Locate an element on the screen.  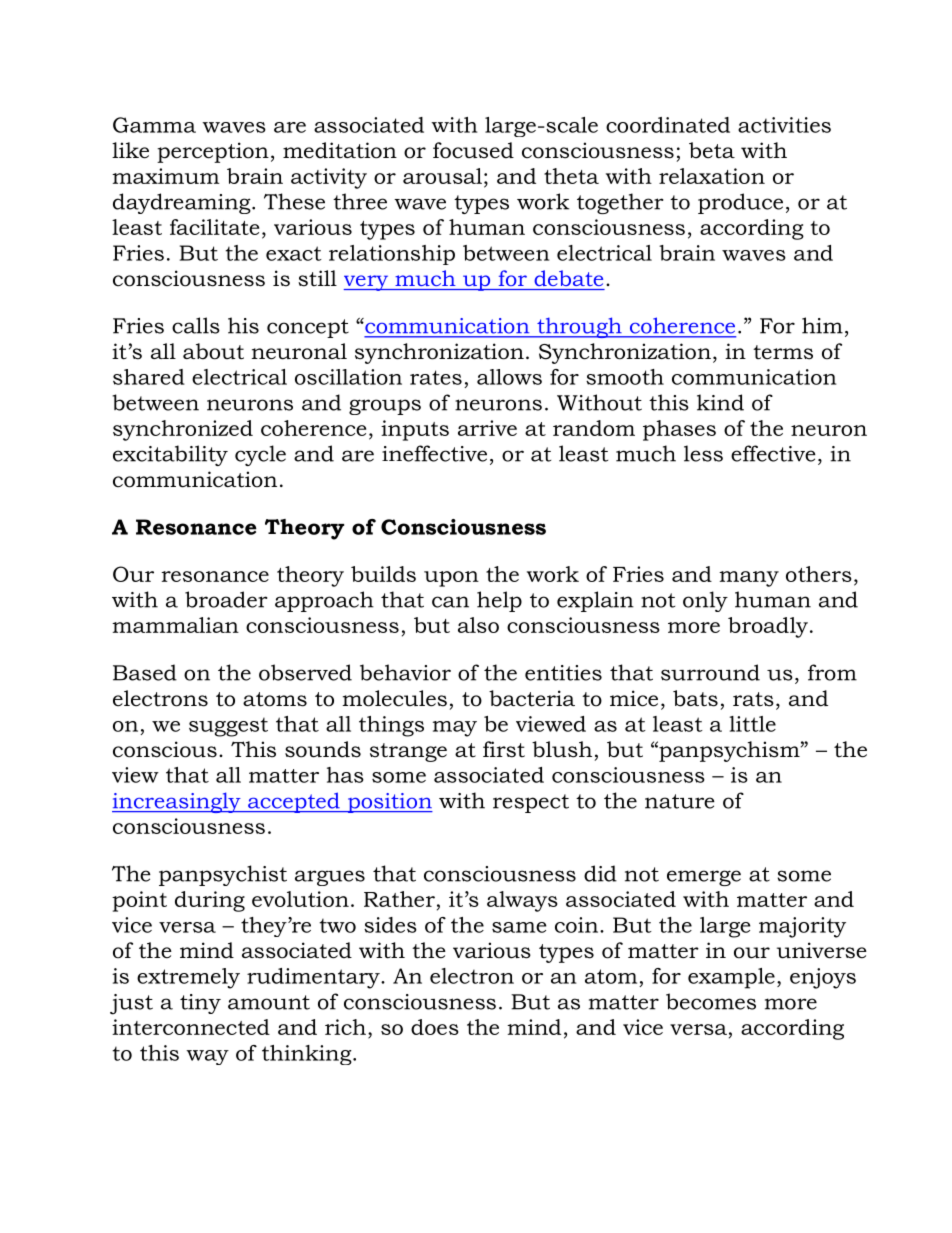
becomes is located at coordinates (711, 1001).
